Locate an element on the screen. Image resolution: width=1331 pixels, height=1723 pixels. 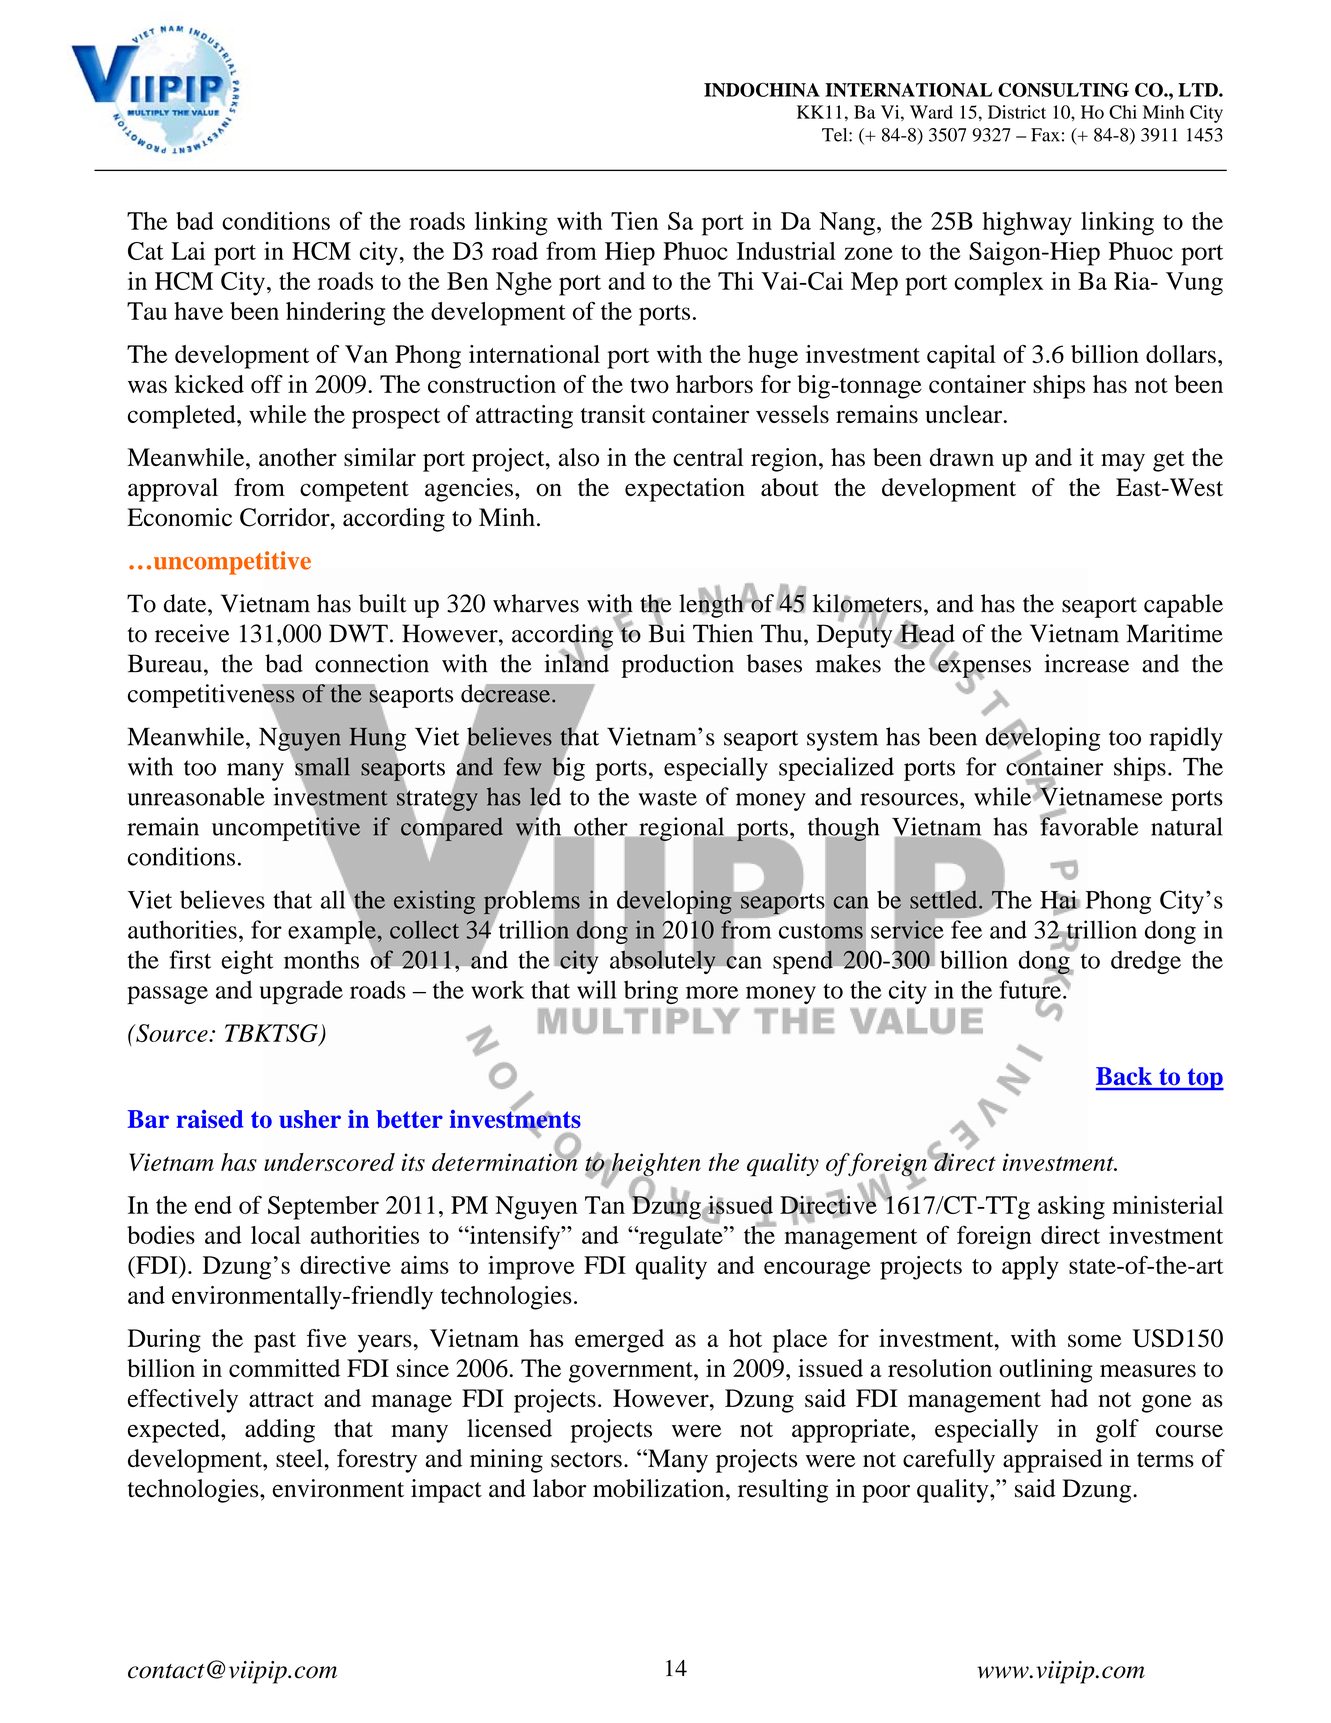
waste is located at coordinates (667, 798).
